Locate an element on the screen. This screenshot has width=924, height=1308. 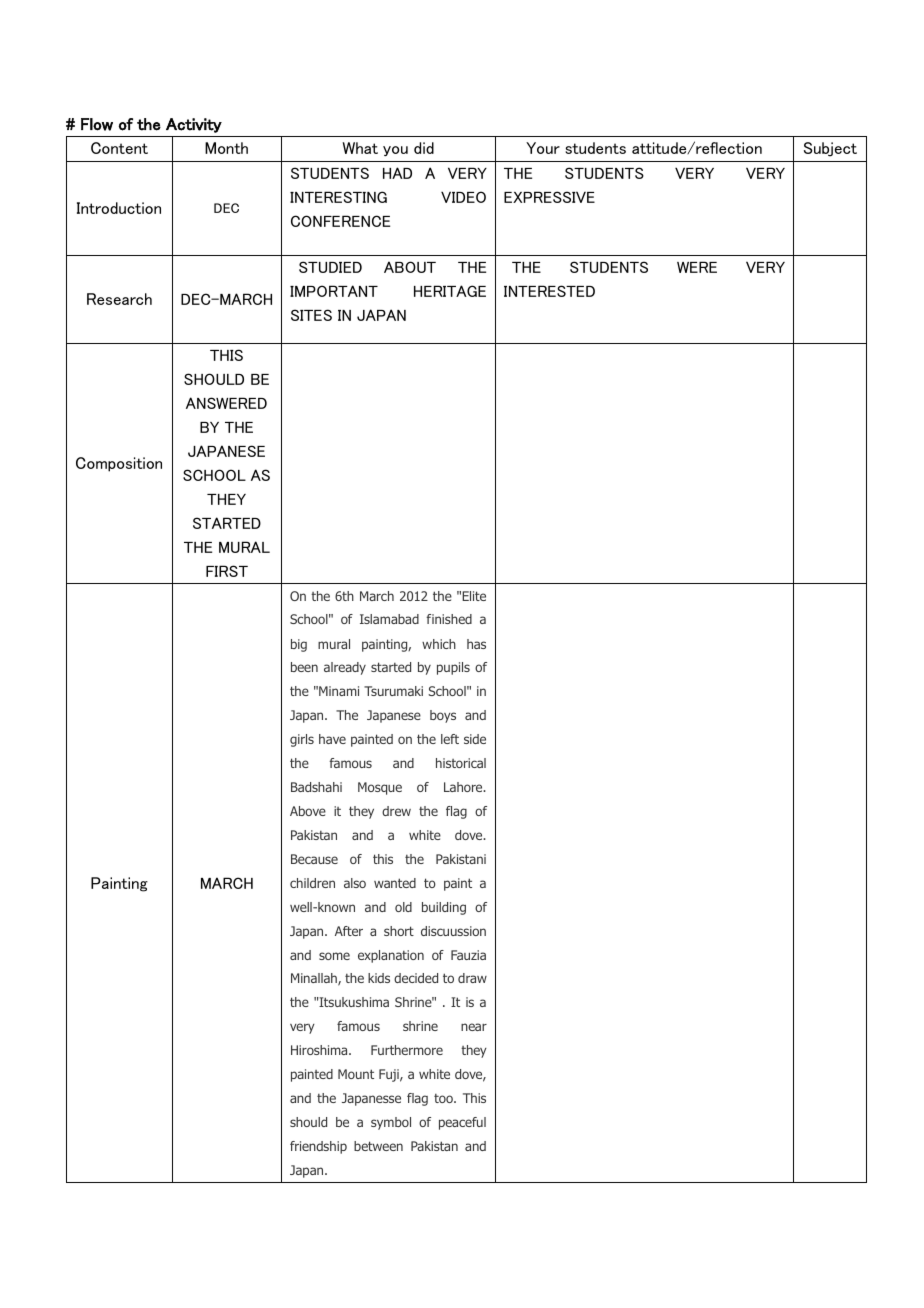
FIRST is located at coordinates (227, 571).
